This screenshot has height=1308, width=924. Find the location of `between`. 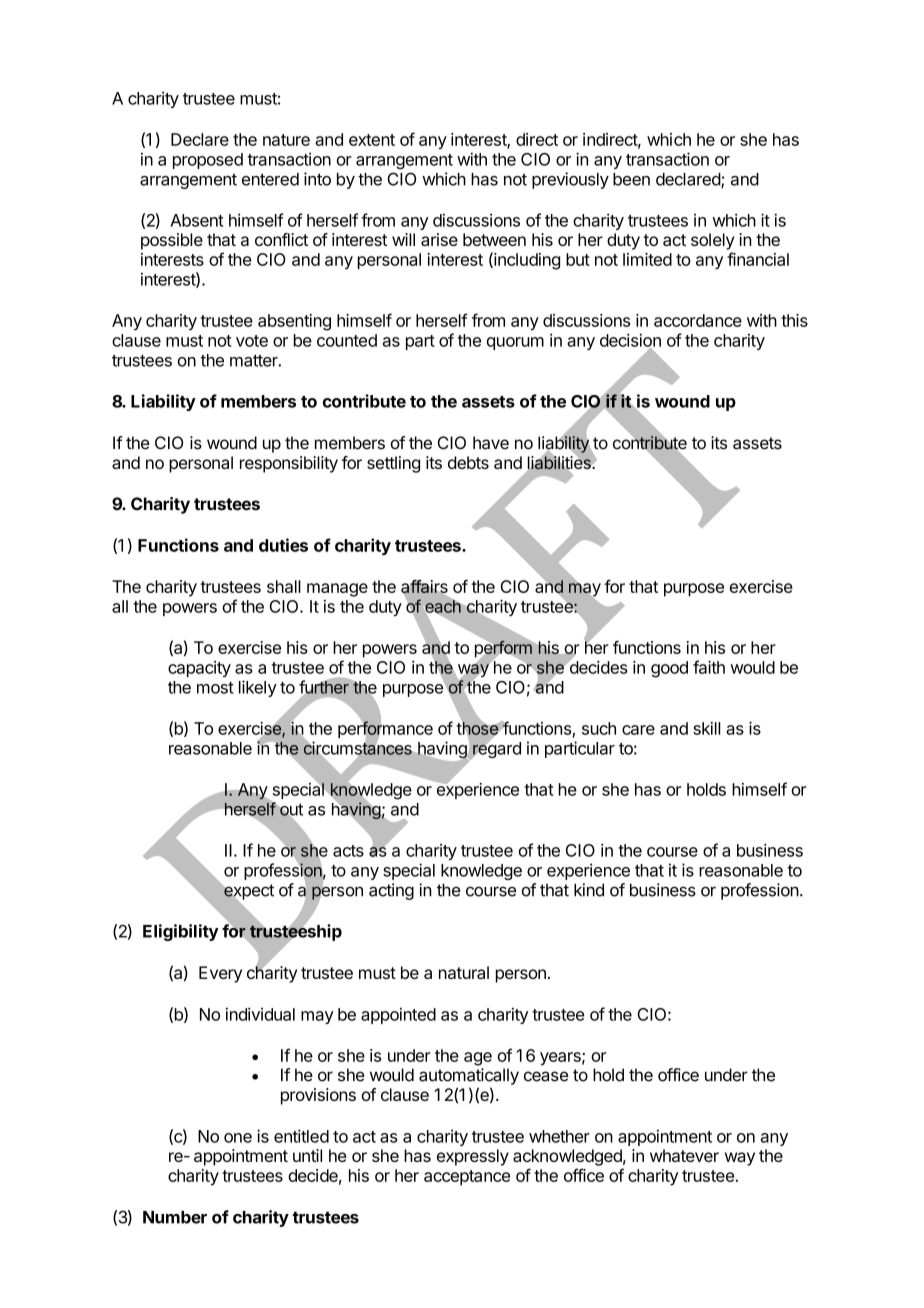

between is located at coordinates (494, 239).
